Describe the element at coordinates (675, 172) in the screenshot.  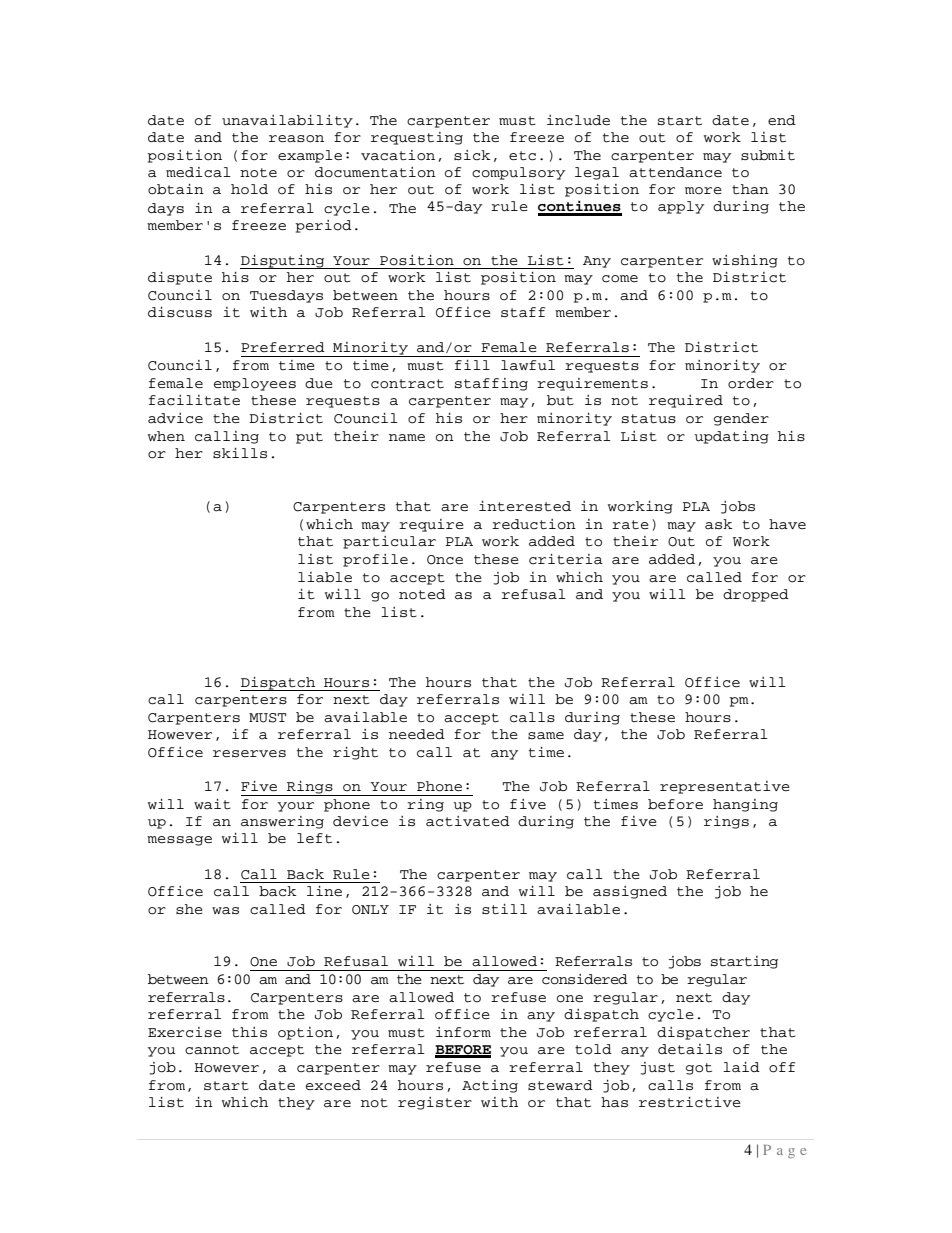
I see `attendance` at that location.
